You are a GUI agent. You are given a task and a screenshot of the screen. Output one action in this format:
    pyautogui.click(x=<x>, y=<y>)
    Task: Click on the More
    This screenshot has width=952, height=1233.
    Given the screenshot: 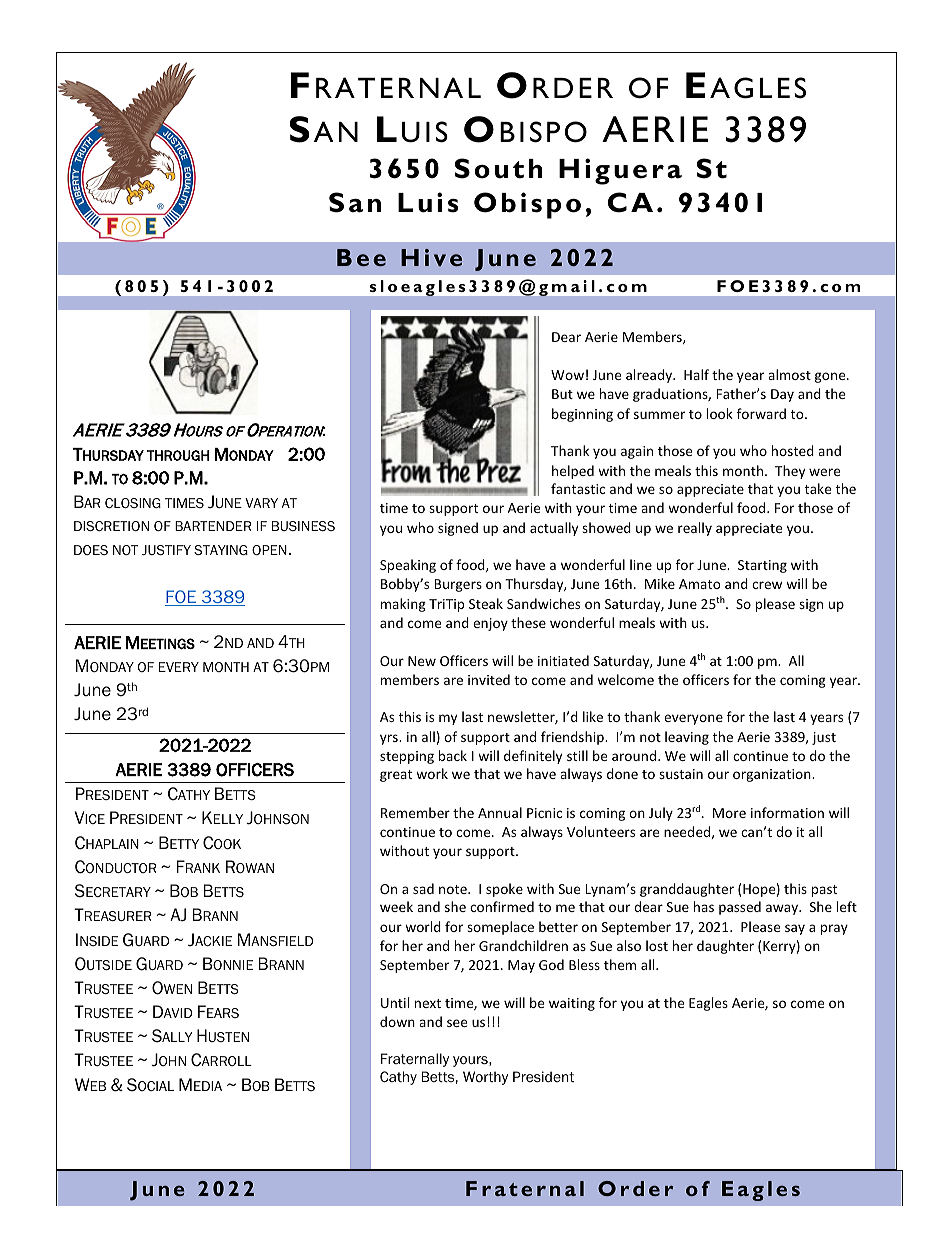 What is the action you would take?
    pyautogui.click(x=729, y=813)
